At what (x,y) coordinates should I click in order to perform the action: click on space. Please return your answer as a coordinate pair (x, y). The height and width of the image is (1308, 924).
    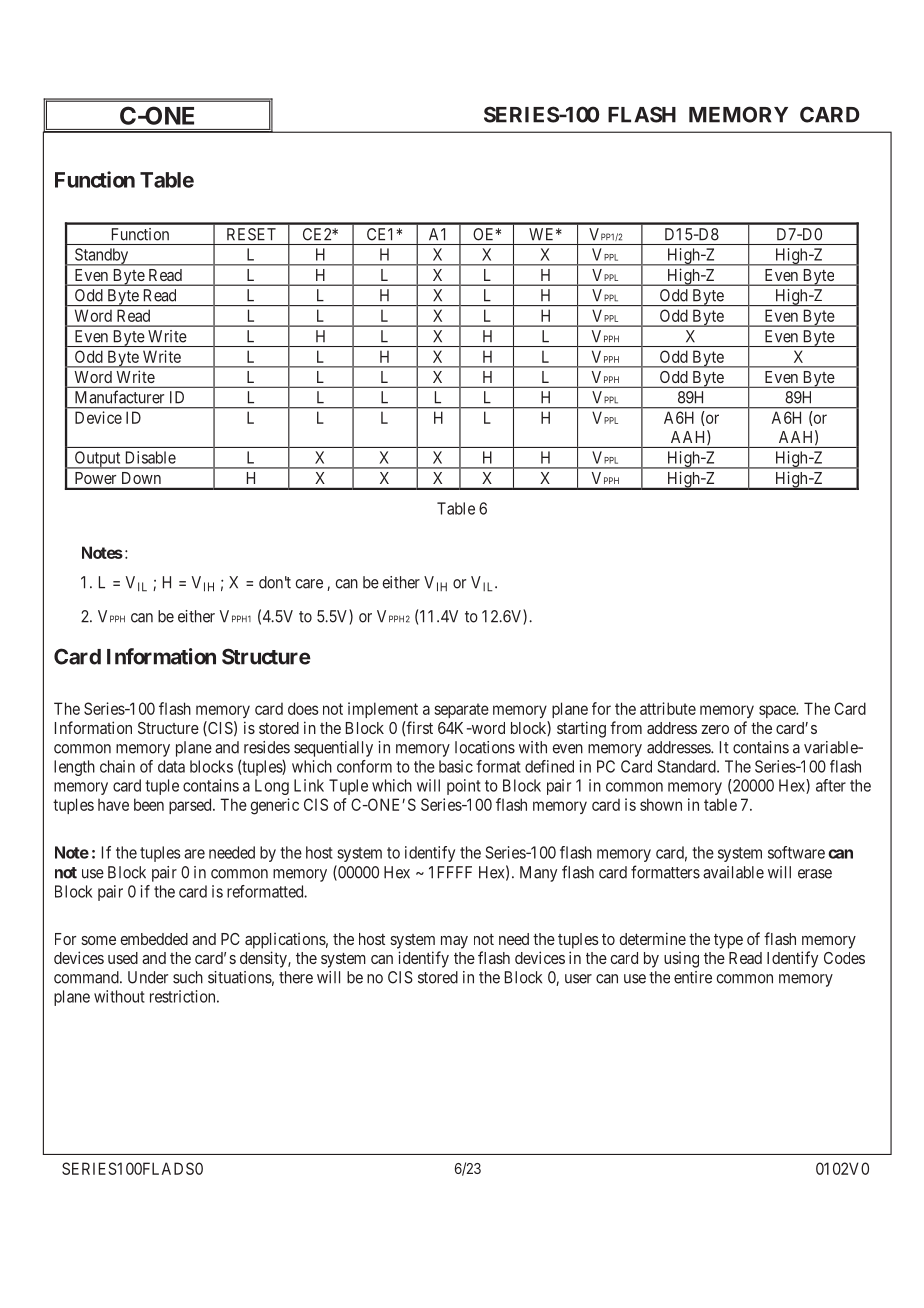
    Looking at the image, I should click on (778, 711).
